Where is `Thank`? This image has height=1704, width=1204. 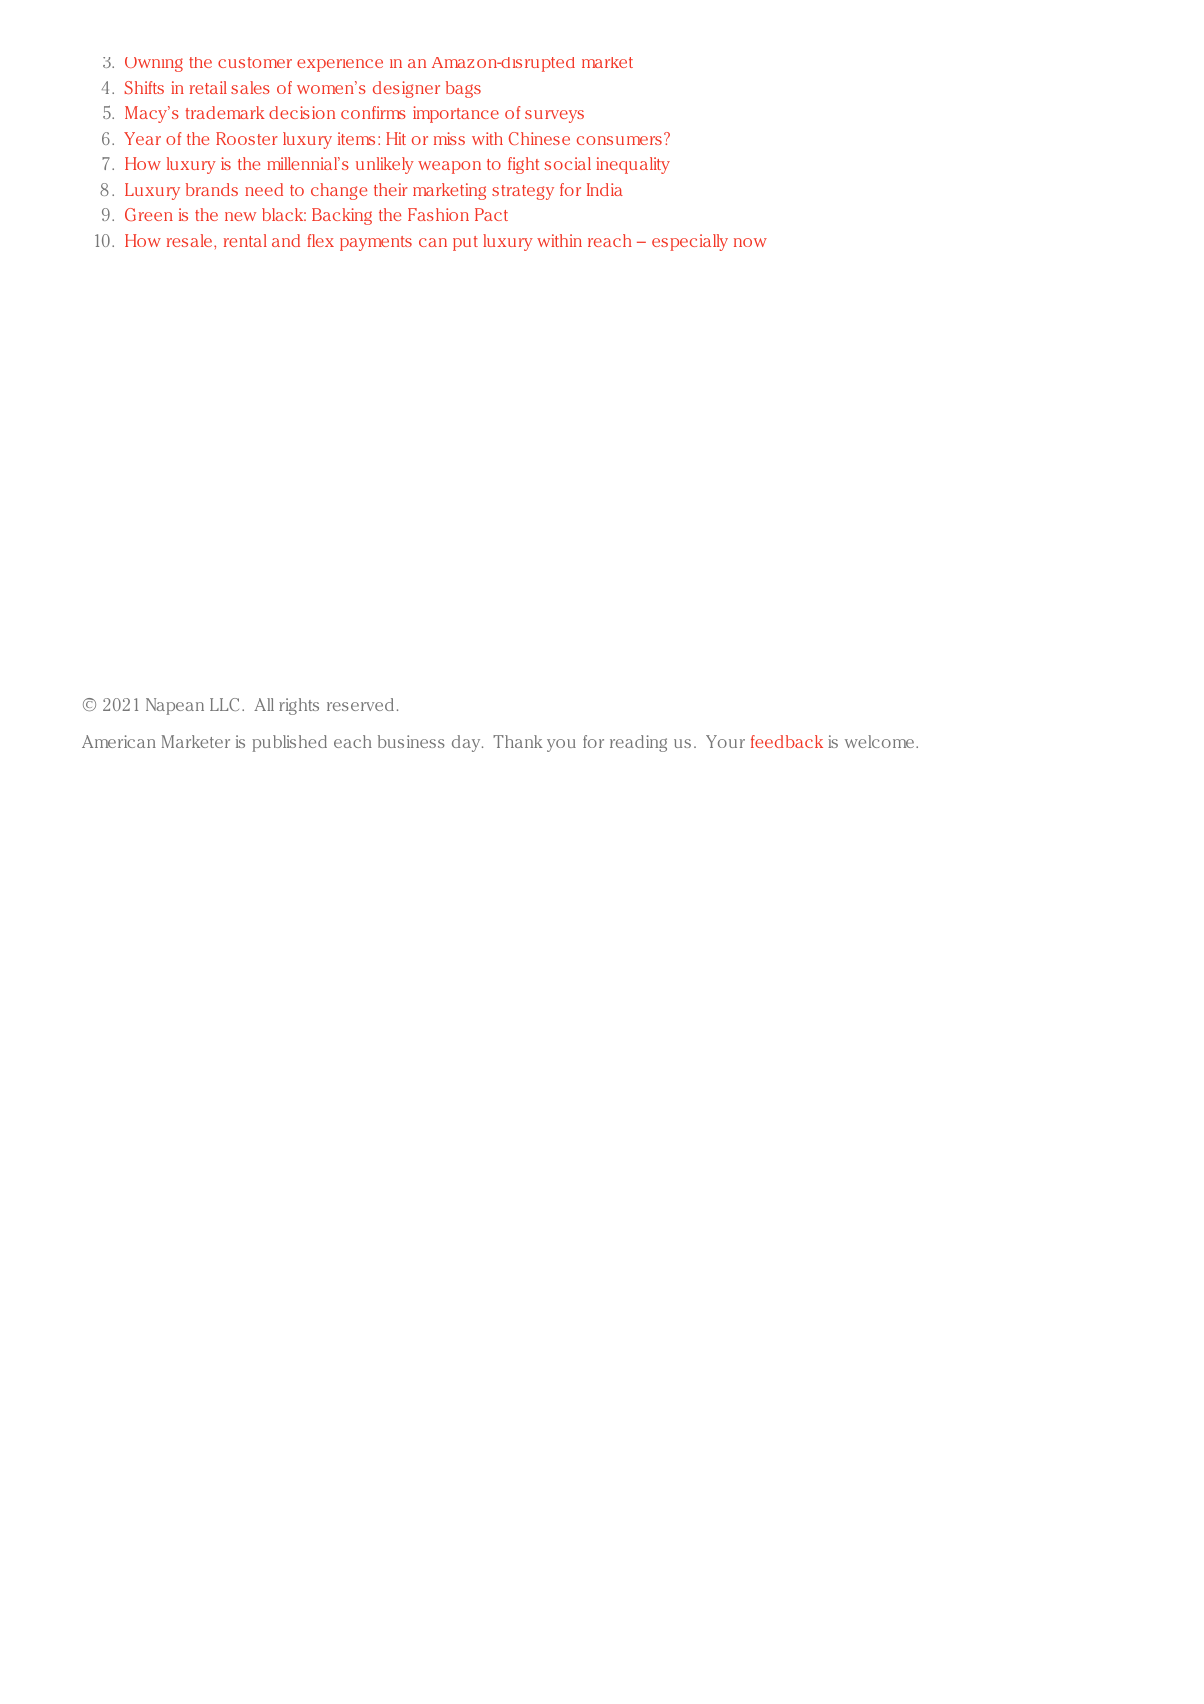
Thank is located at coordinates (518, 741).
